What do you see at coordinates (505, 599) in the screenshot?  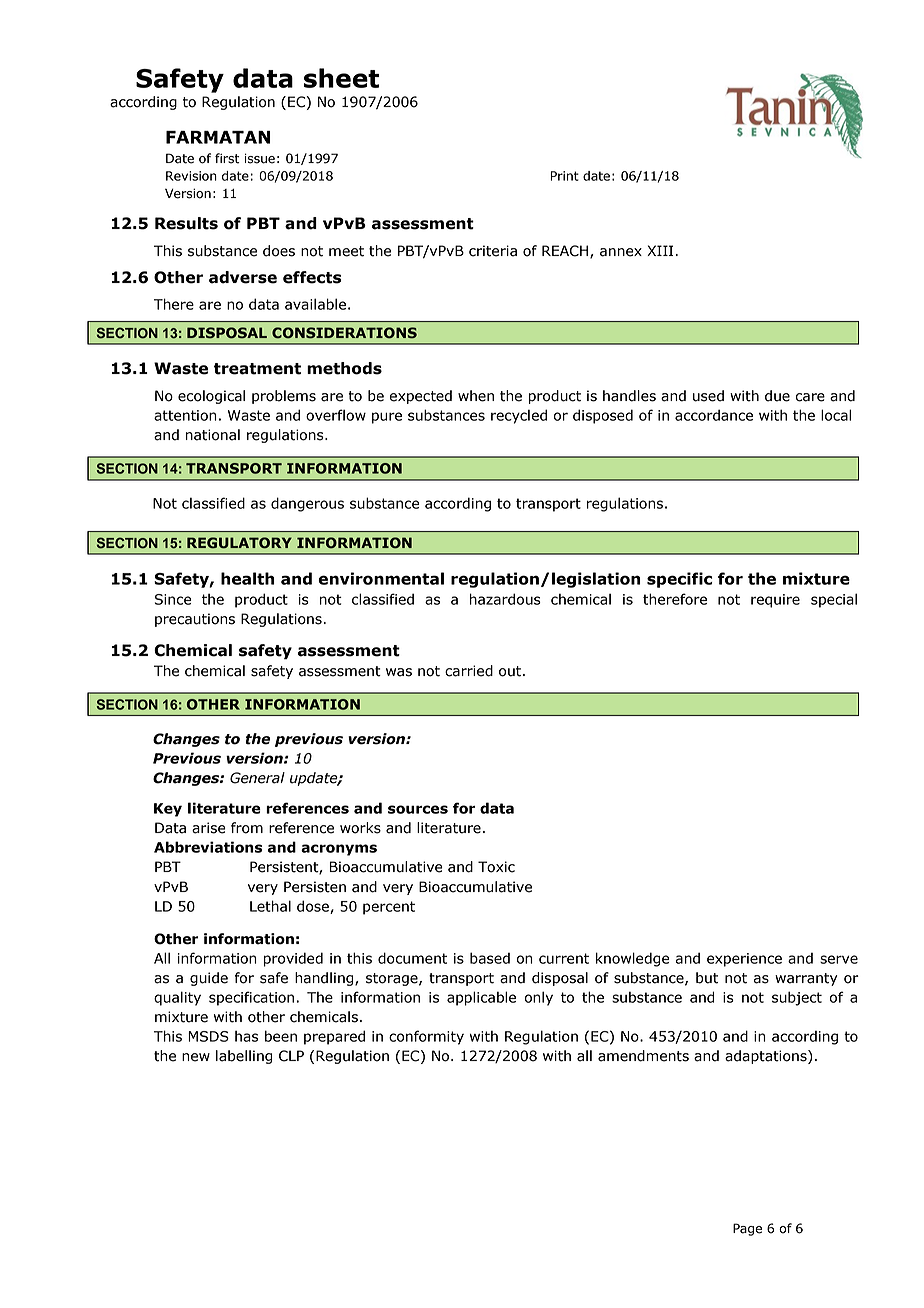 I see `hazardous` at bounding box center [505, 599].
